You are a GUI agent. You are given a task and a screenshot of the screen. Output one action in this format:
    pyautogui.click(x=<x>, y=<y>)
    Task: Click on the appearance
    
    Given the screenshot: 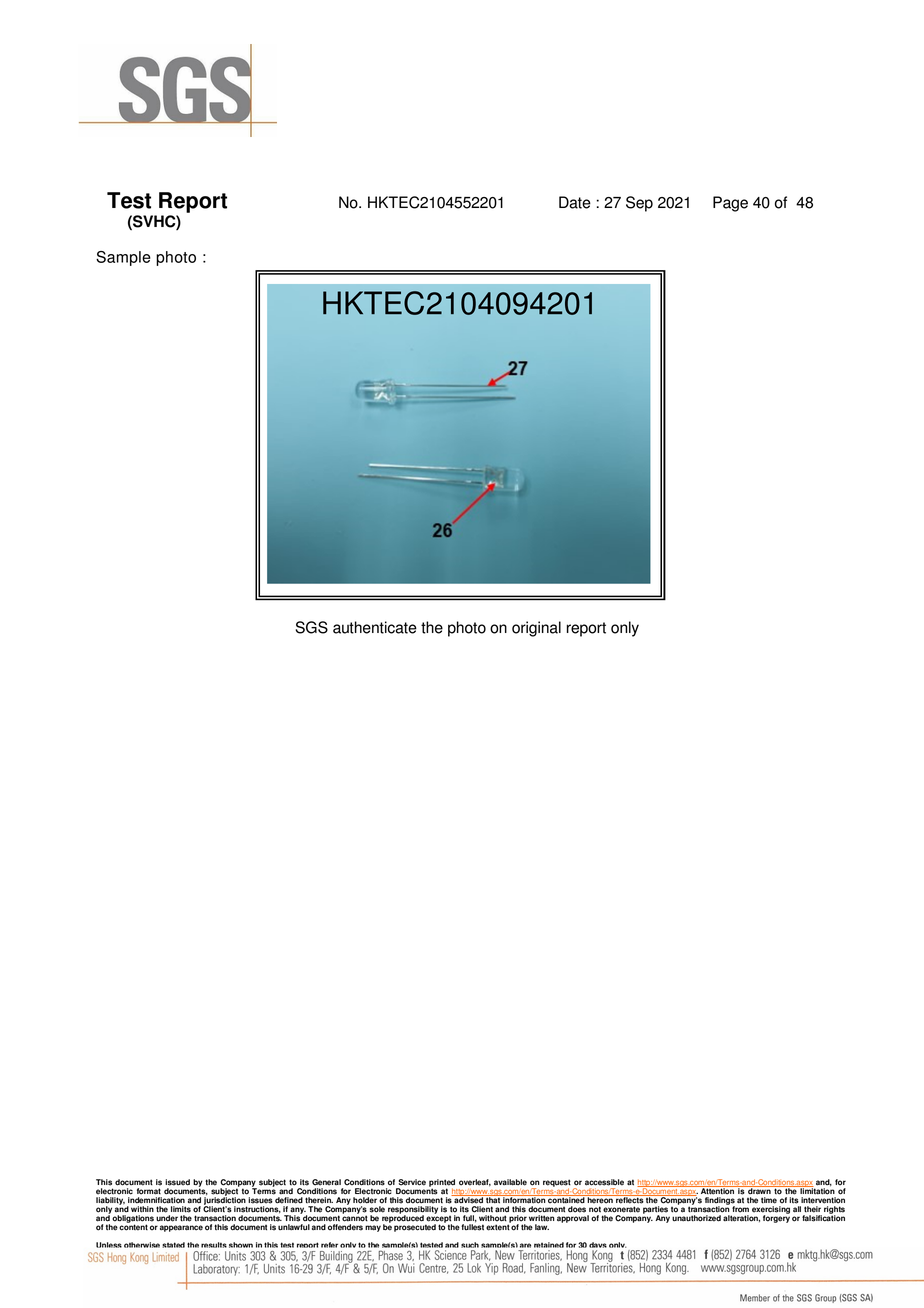 What is the action you would take?
    pyautogui.click(x=181, y=1228)
